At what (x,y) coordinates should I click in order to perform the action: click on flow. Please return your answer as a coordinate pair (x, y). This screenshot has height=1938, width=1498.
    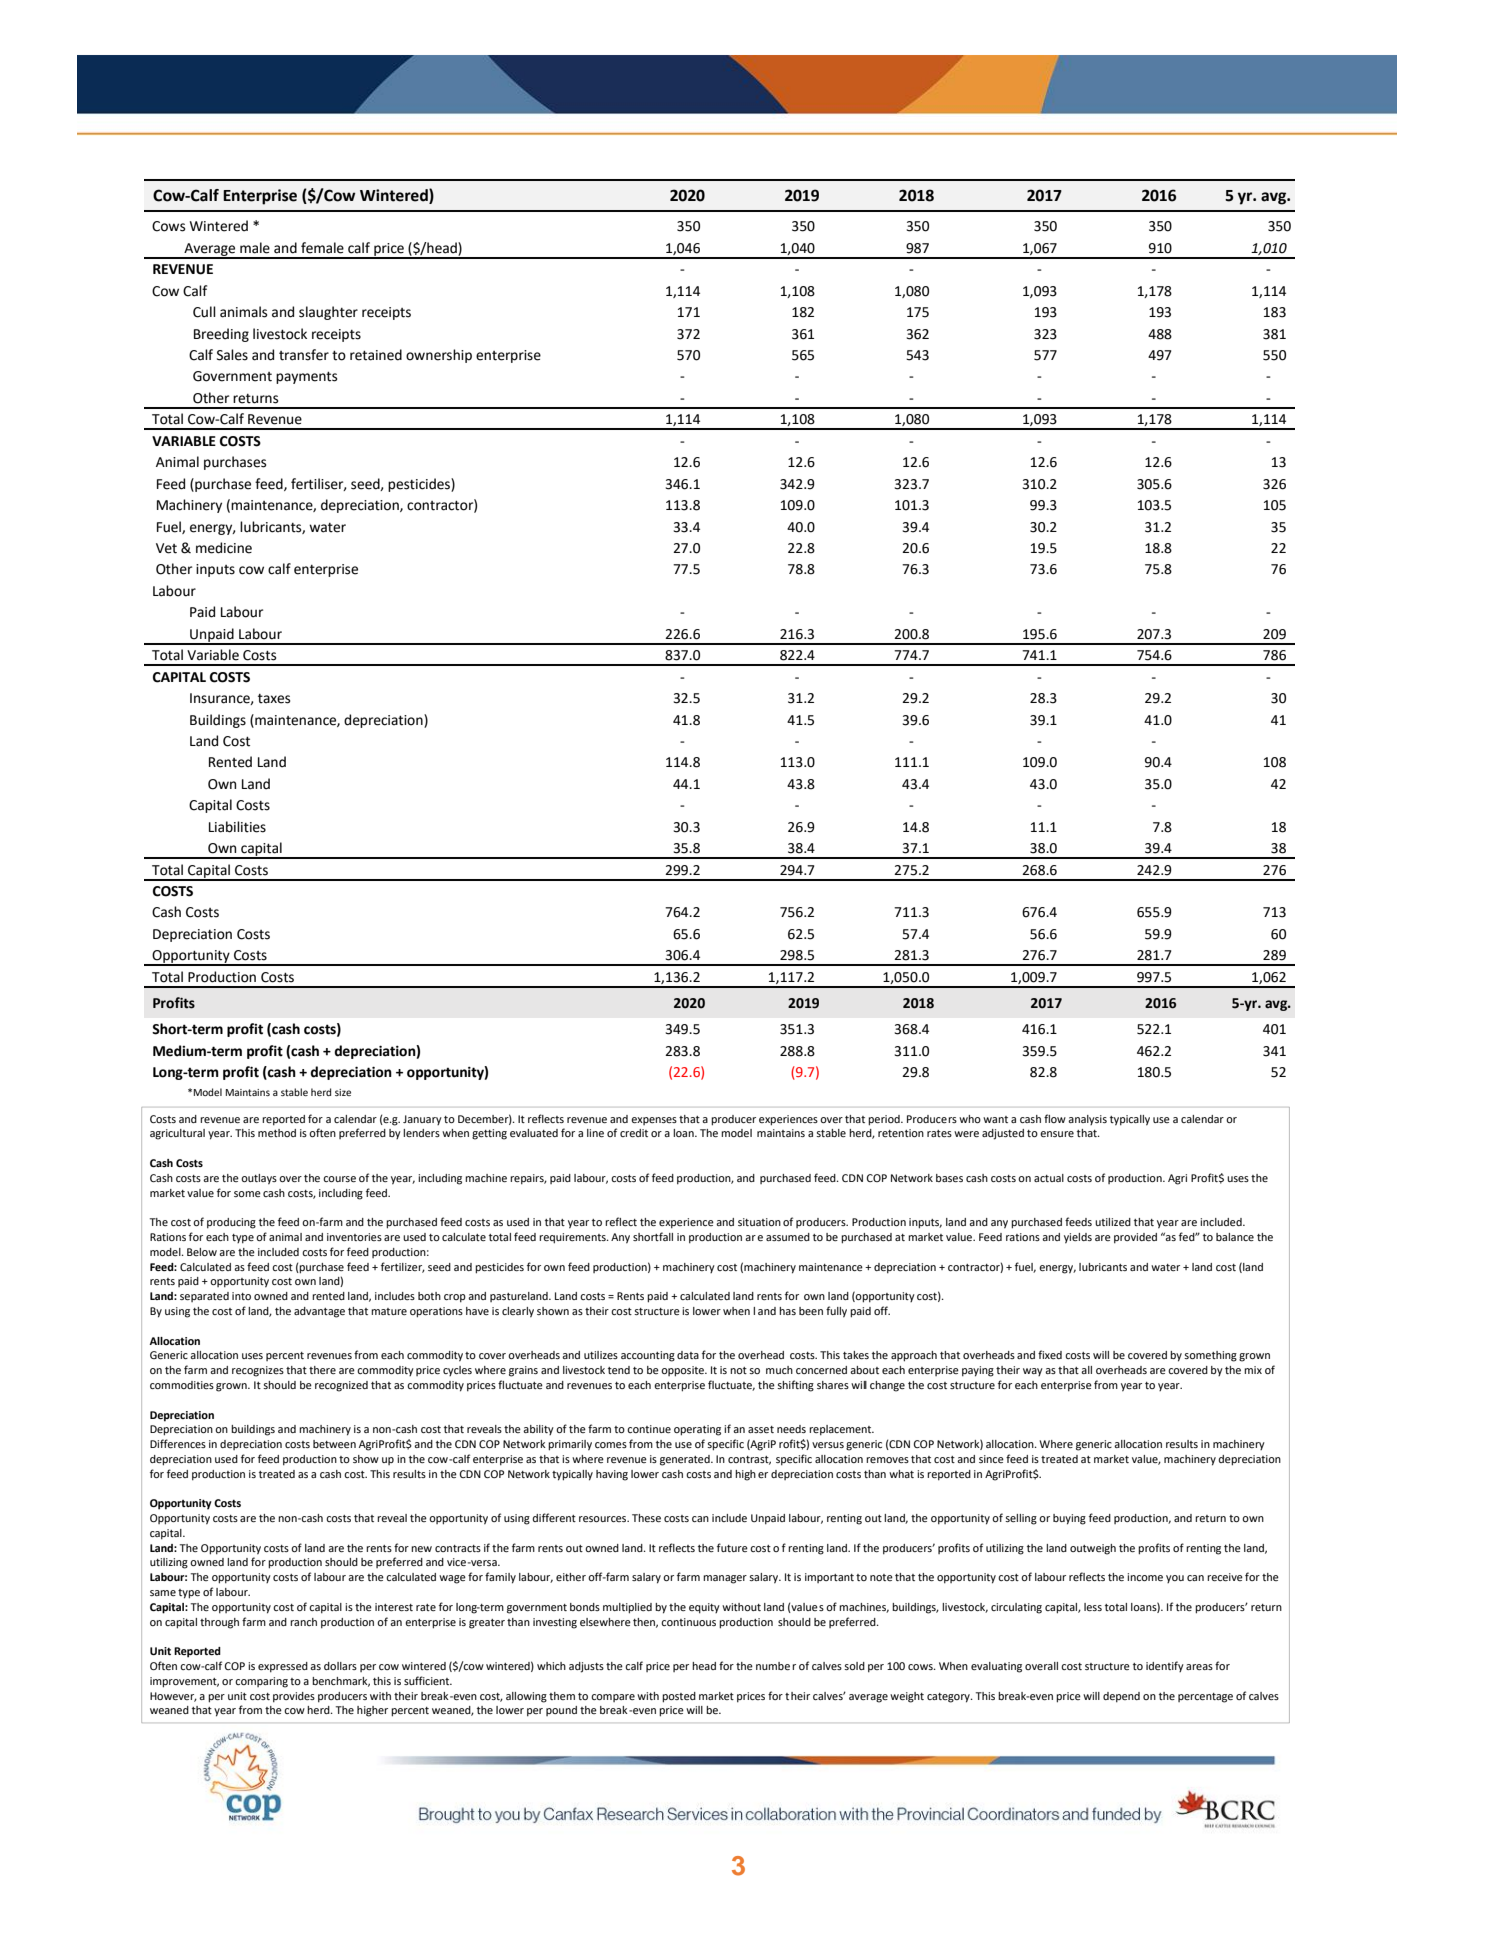
    Looking at the image, I should click on (1055, 1118).
